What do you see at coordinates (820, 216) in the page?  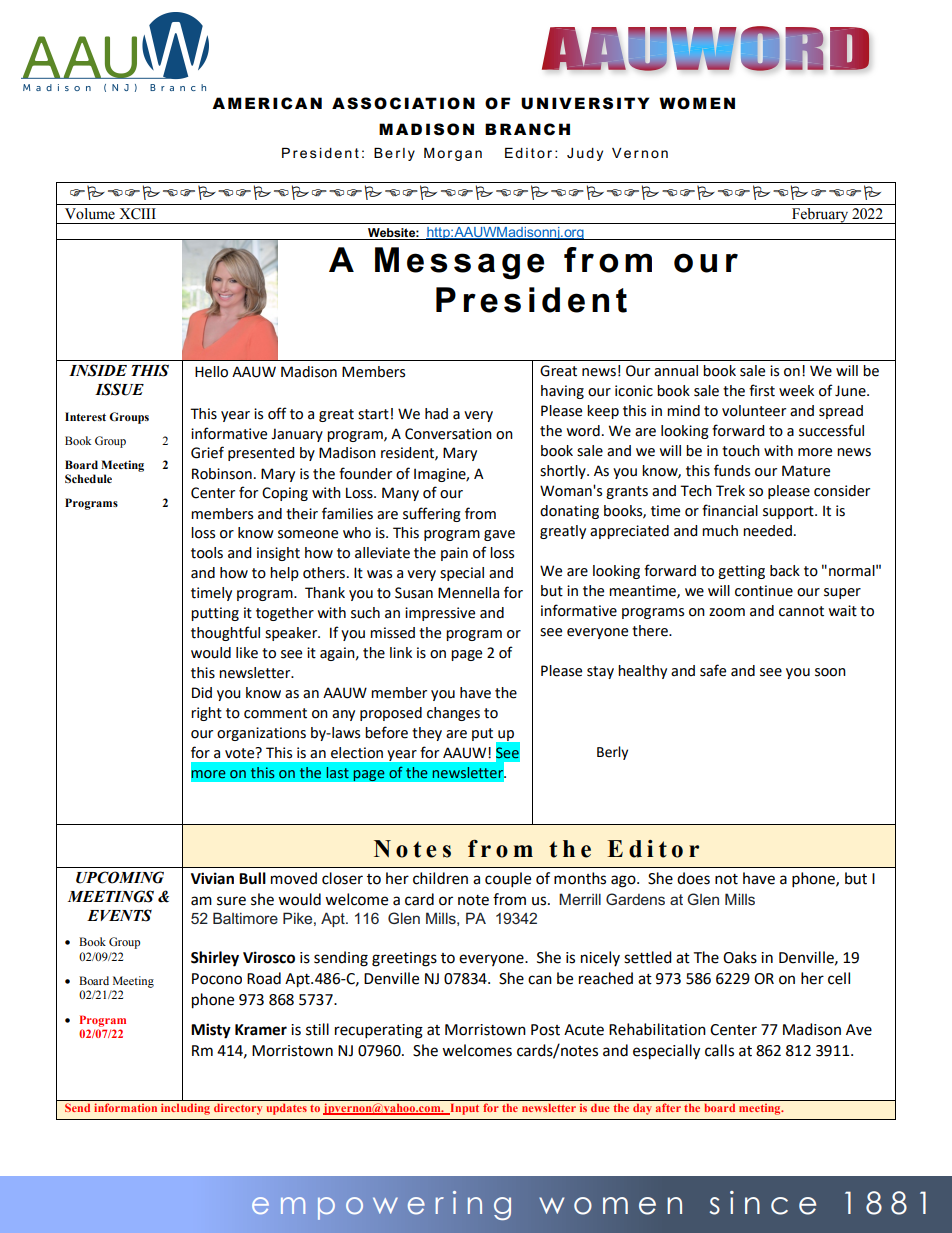 I see `February` at bounding box center [820, 216].
